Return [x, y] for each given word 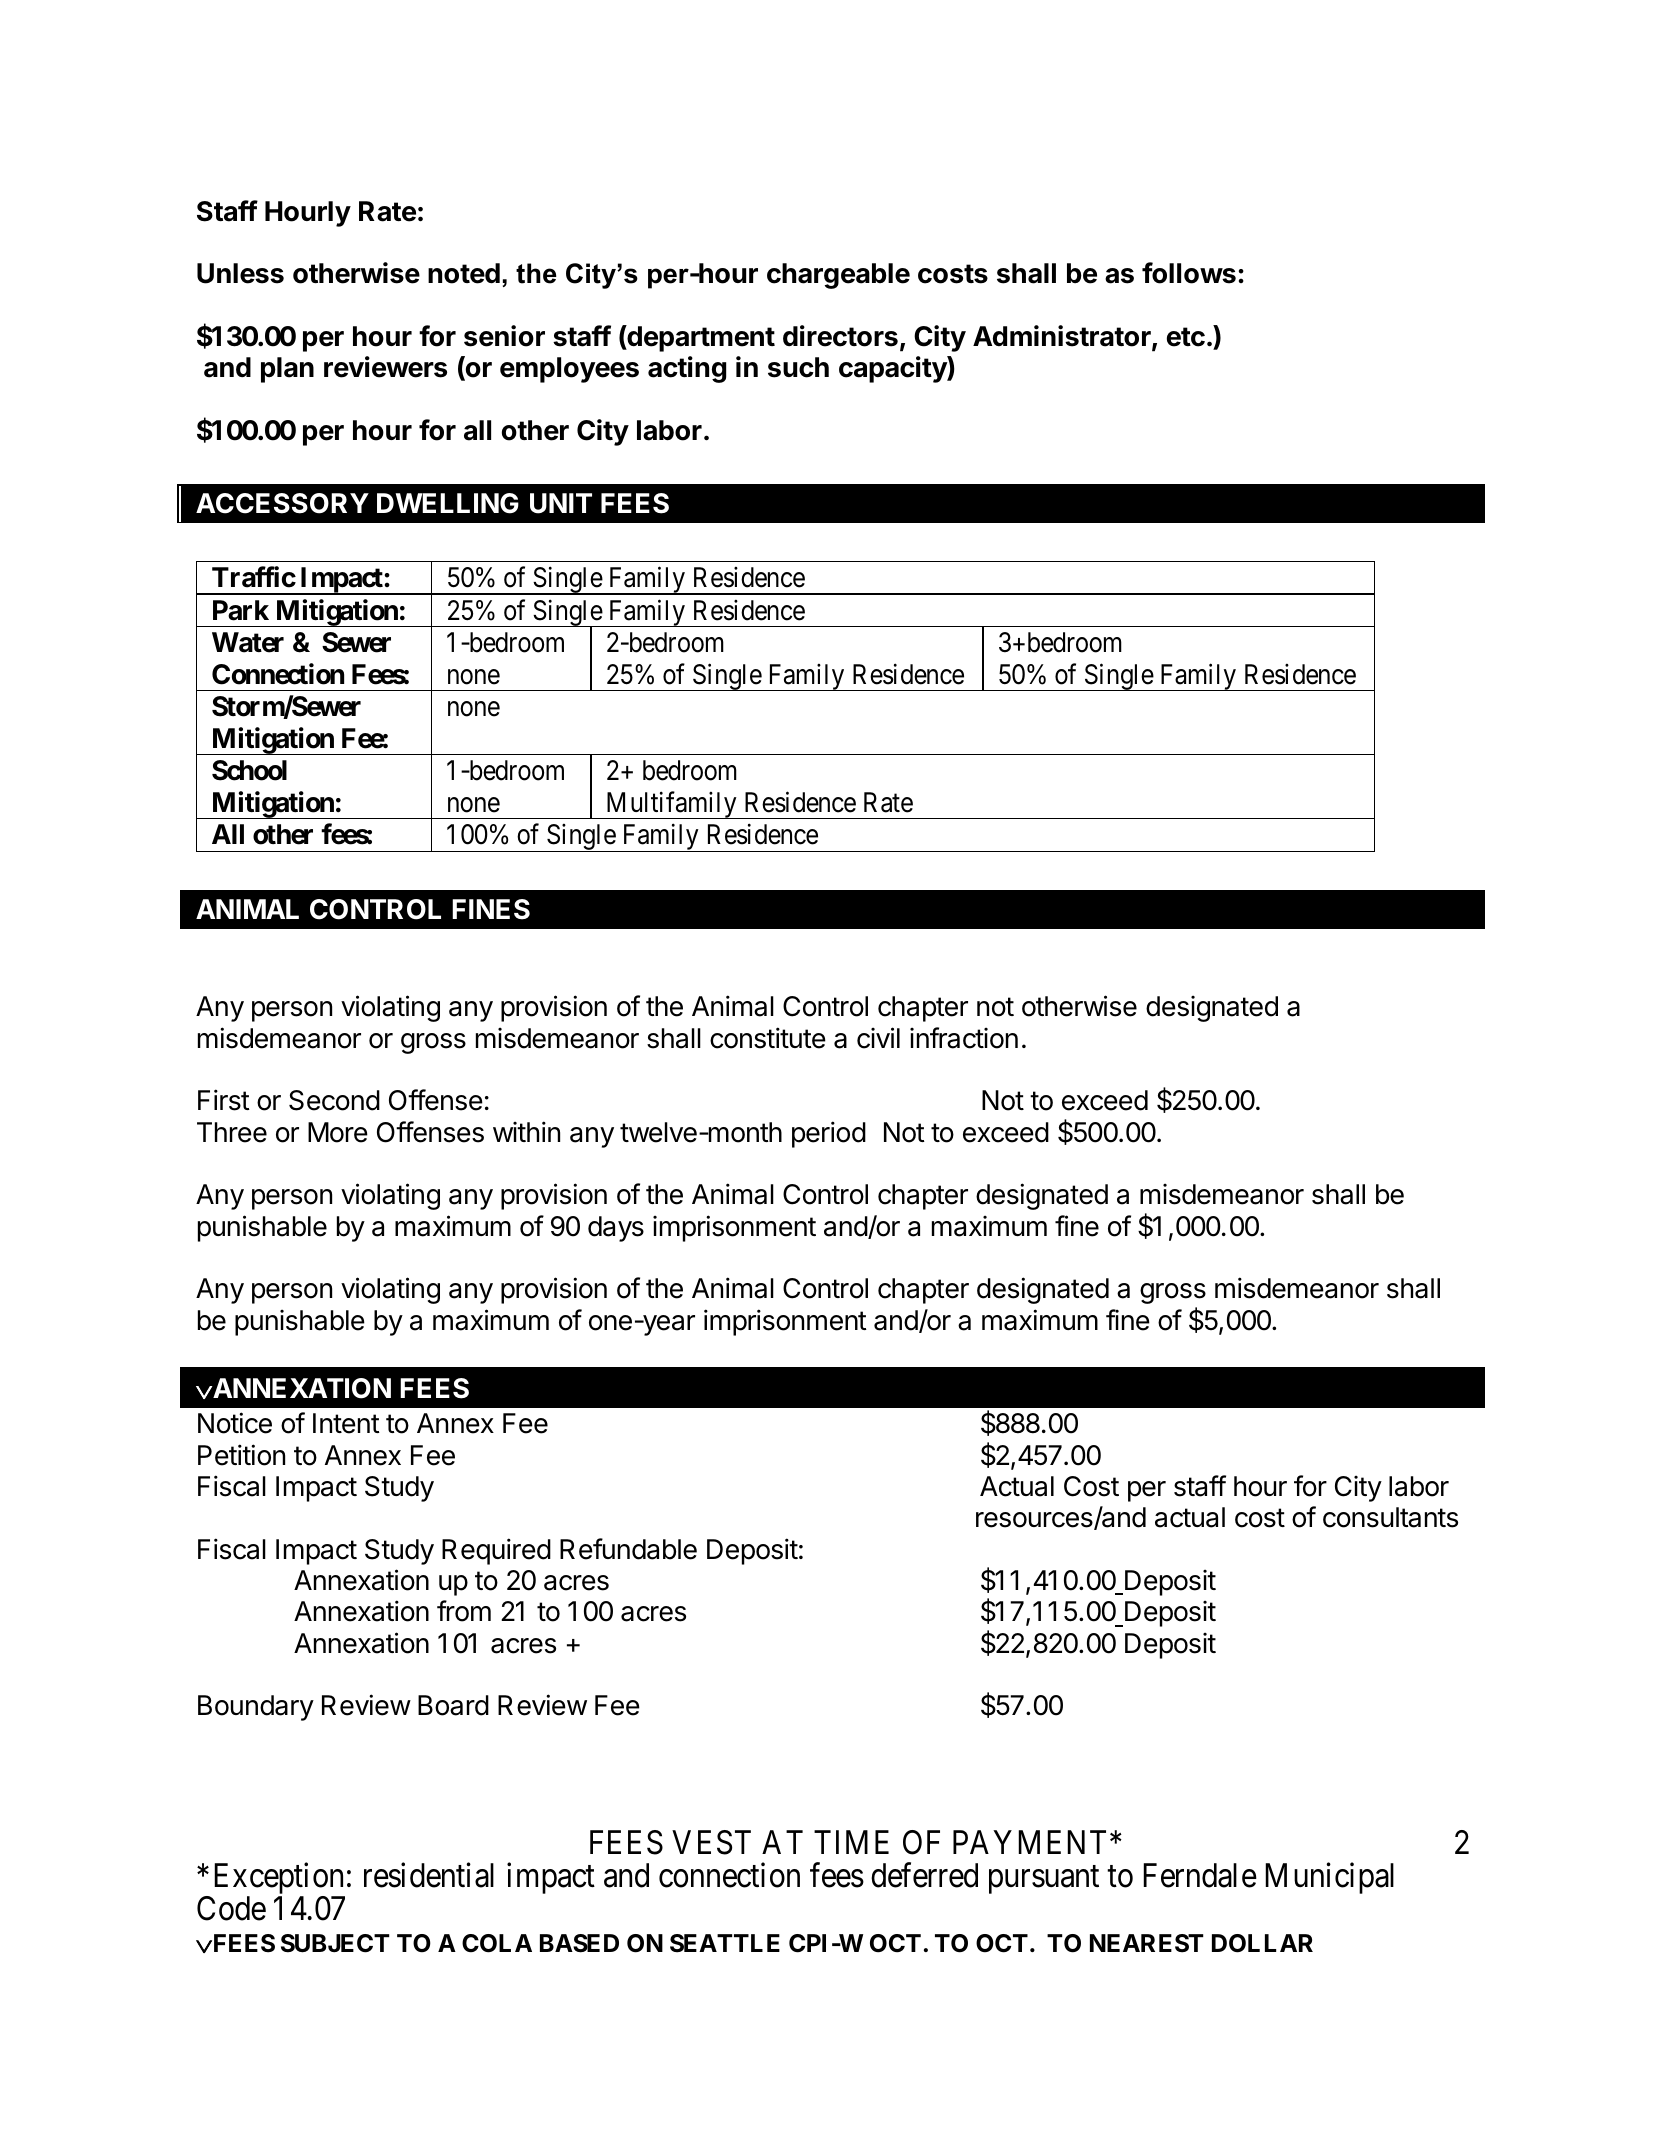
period [829, 1134]
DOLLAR [1262, 1943]
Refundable [628, 1549]
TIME [851, 1842]
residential [429, 1875]
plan [287, 370]
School [249, 770]
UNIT [561, 503]
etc [1186, 337]
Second [334, 1100]
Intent [346, 1423]
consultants [1390, 1517]
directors [840, 336]
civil [878, 1038]
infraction [964, 1038]
